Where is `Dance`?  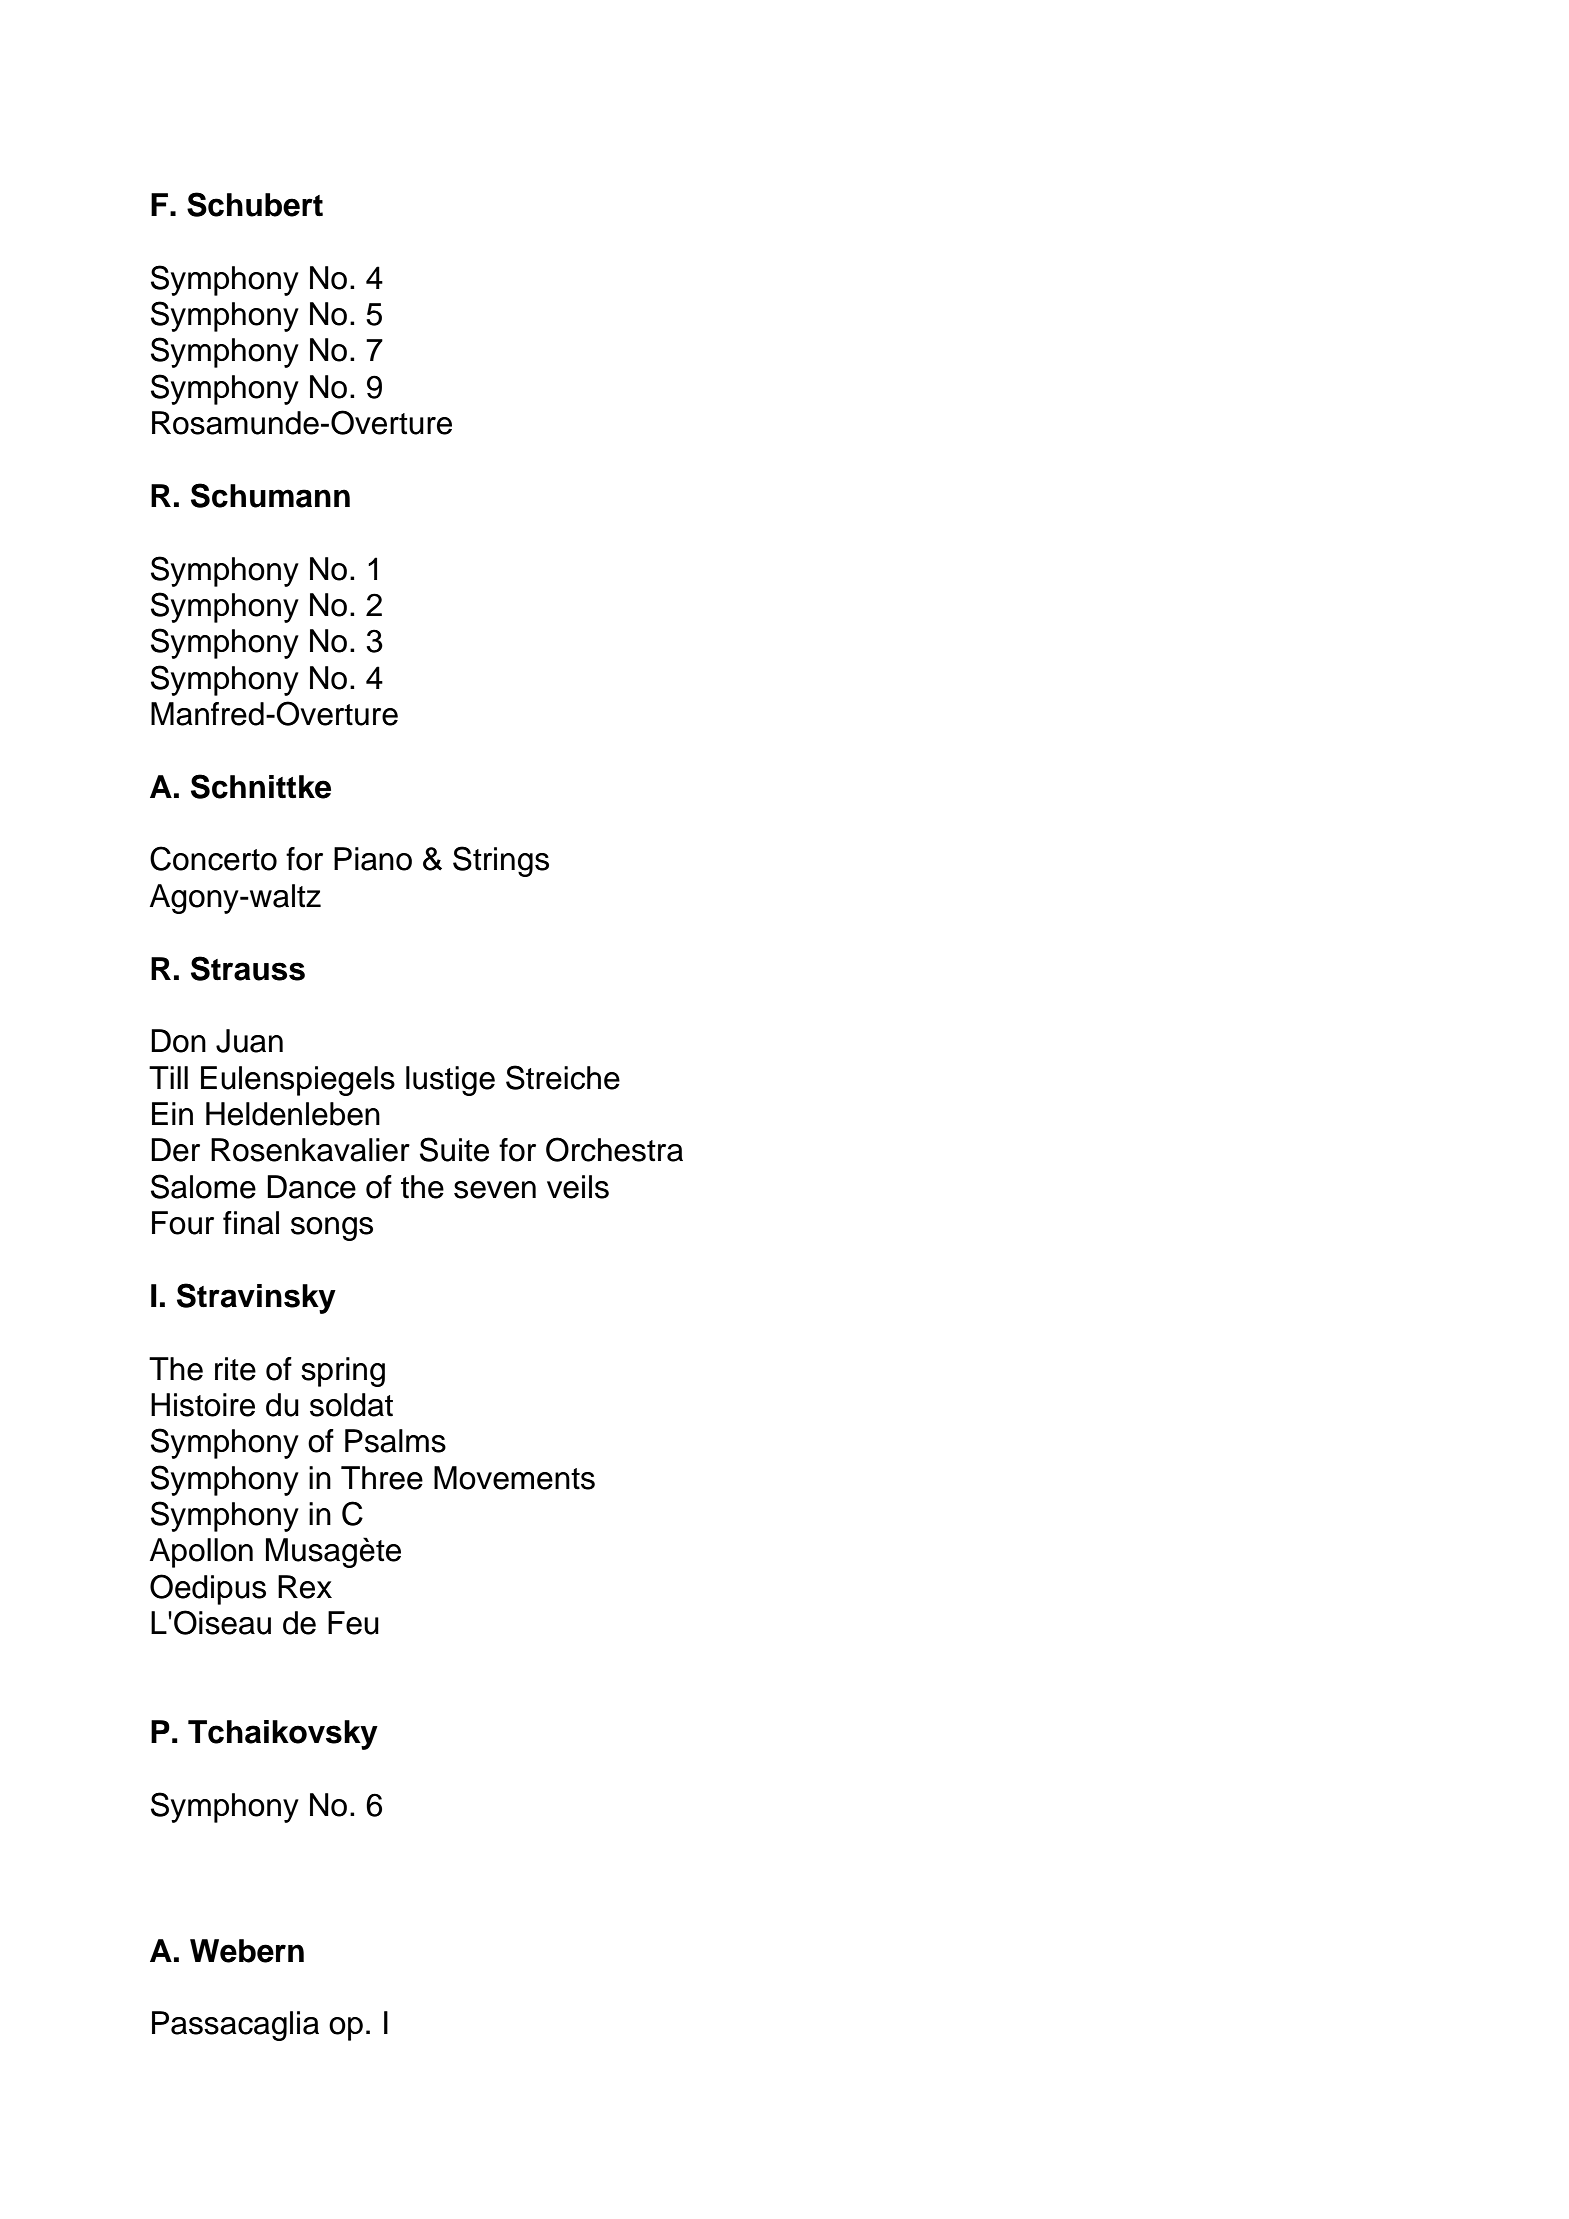 Dance is located at coordinates (311, 1187).
